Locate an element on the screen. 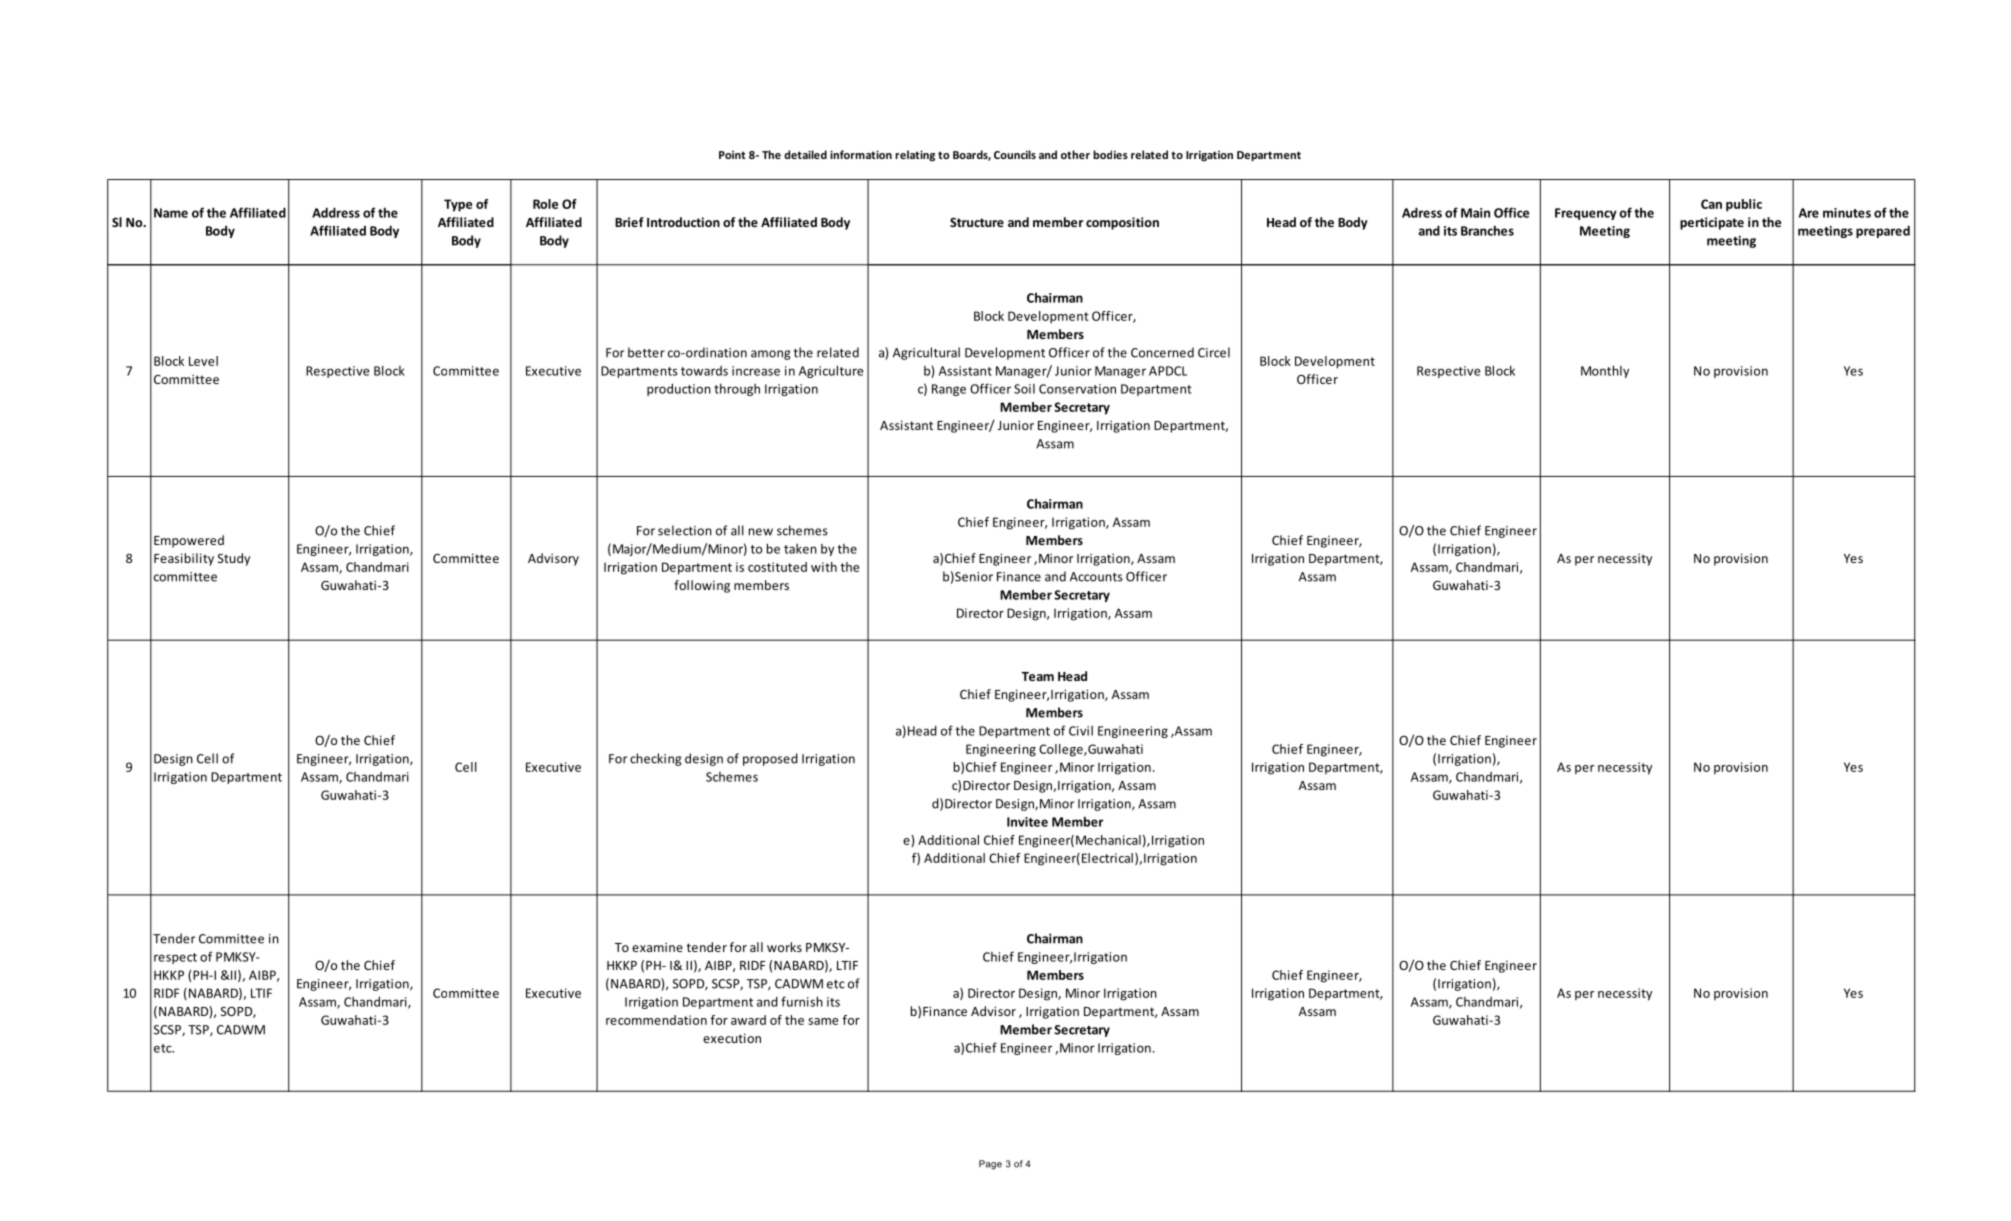 Image resolution: width=2011 pixels, height=1221 pixels. Address is located at coordinates (336, 212).
